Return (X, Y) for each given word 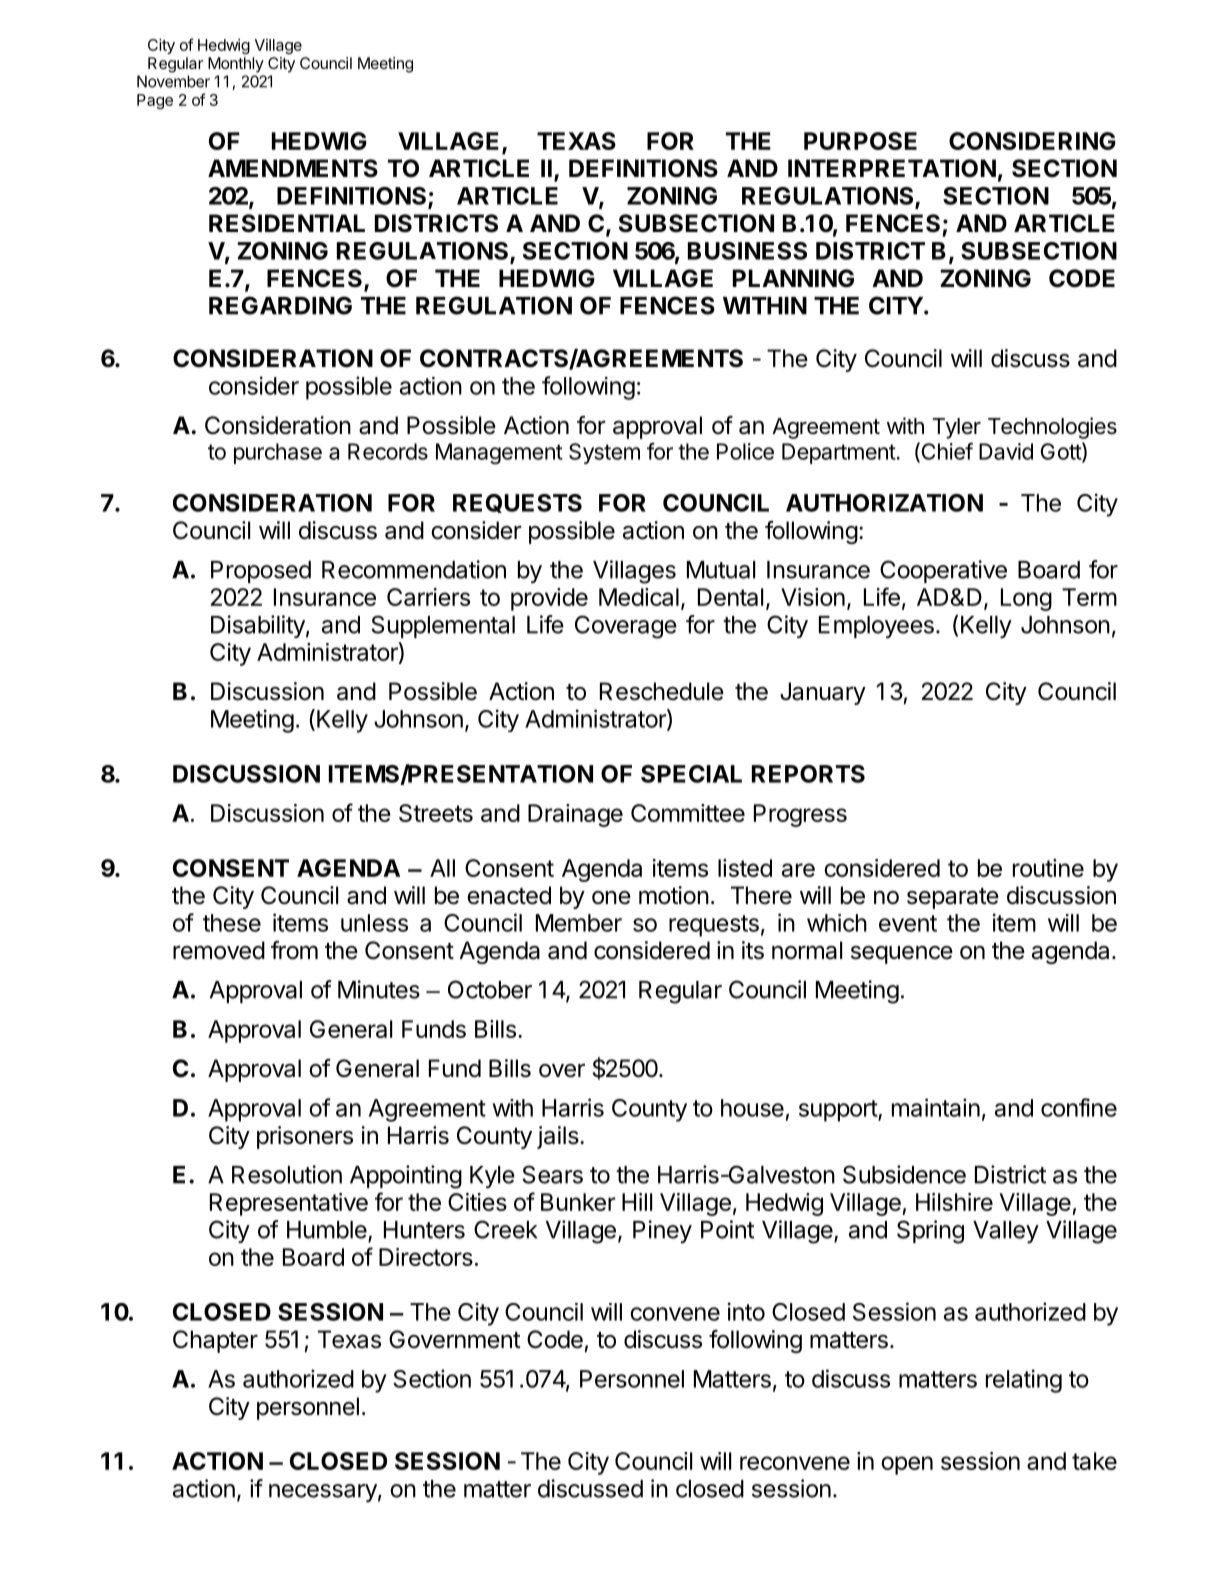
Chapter (215, 1341)
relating (1024, 1381)
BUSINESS (747, 251)
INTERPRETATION (892, 168)
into (746, 1311)
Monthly (236, 65)
